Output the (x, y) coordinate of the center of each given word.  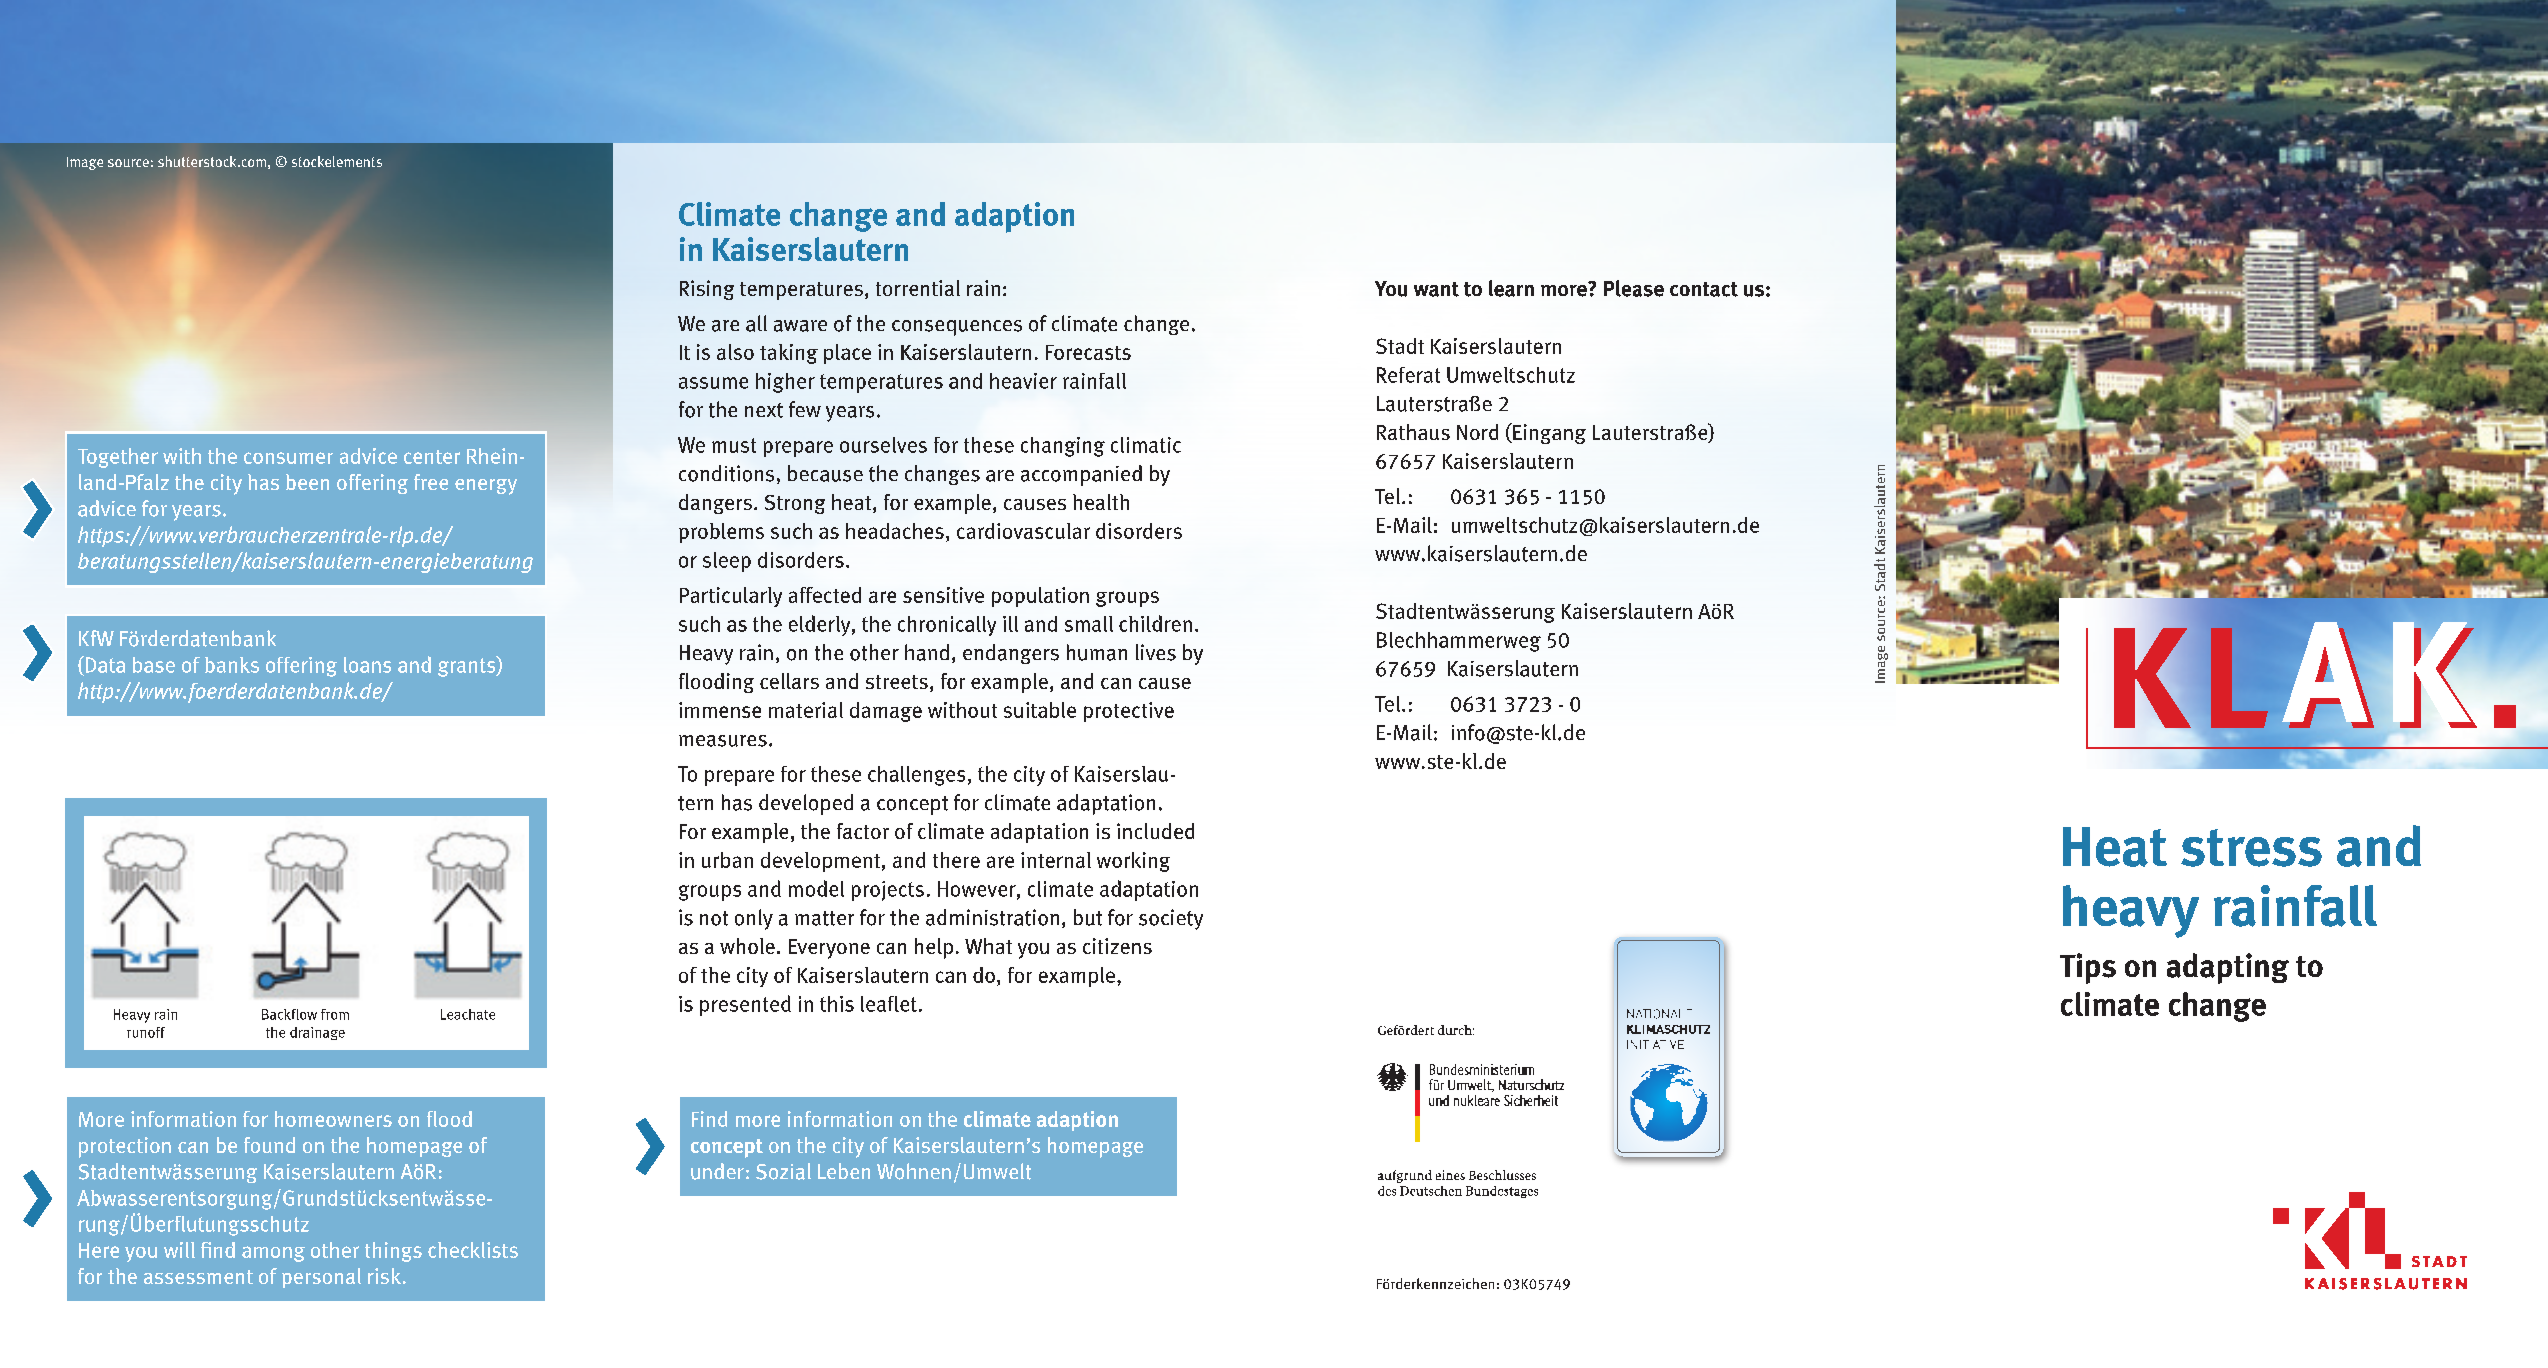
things (393, 1252)
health (1101, 502)
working (1133, 862)
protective (1129, 712)
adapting (2228, 968)
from (335, 1014)
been (307, 482)
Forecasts (1088, 352)
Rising (707, 290)
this (837, 1004)
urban (727, 860)
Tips (2088, 968)
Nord (1477, 432)
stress (2251, 848)
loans (367, 665)
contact (1704, 289)
